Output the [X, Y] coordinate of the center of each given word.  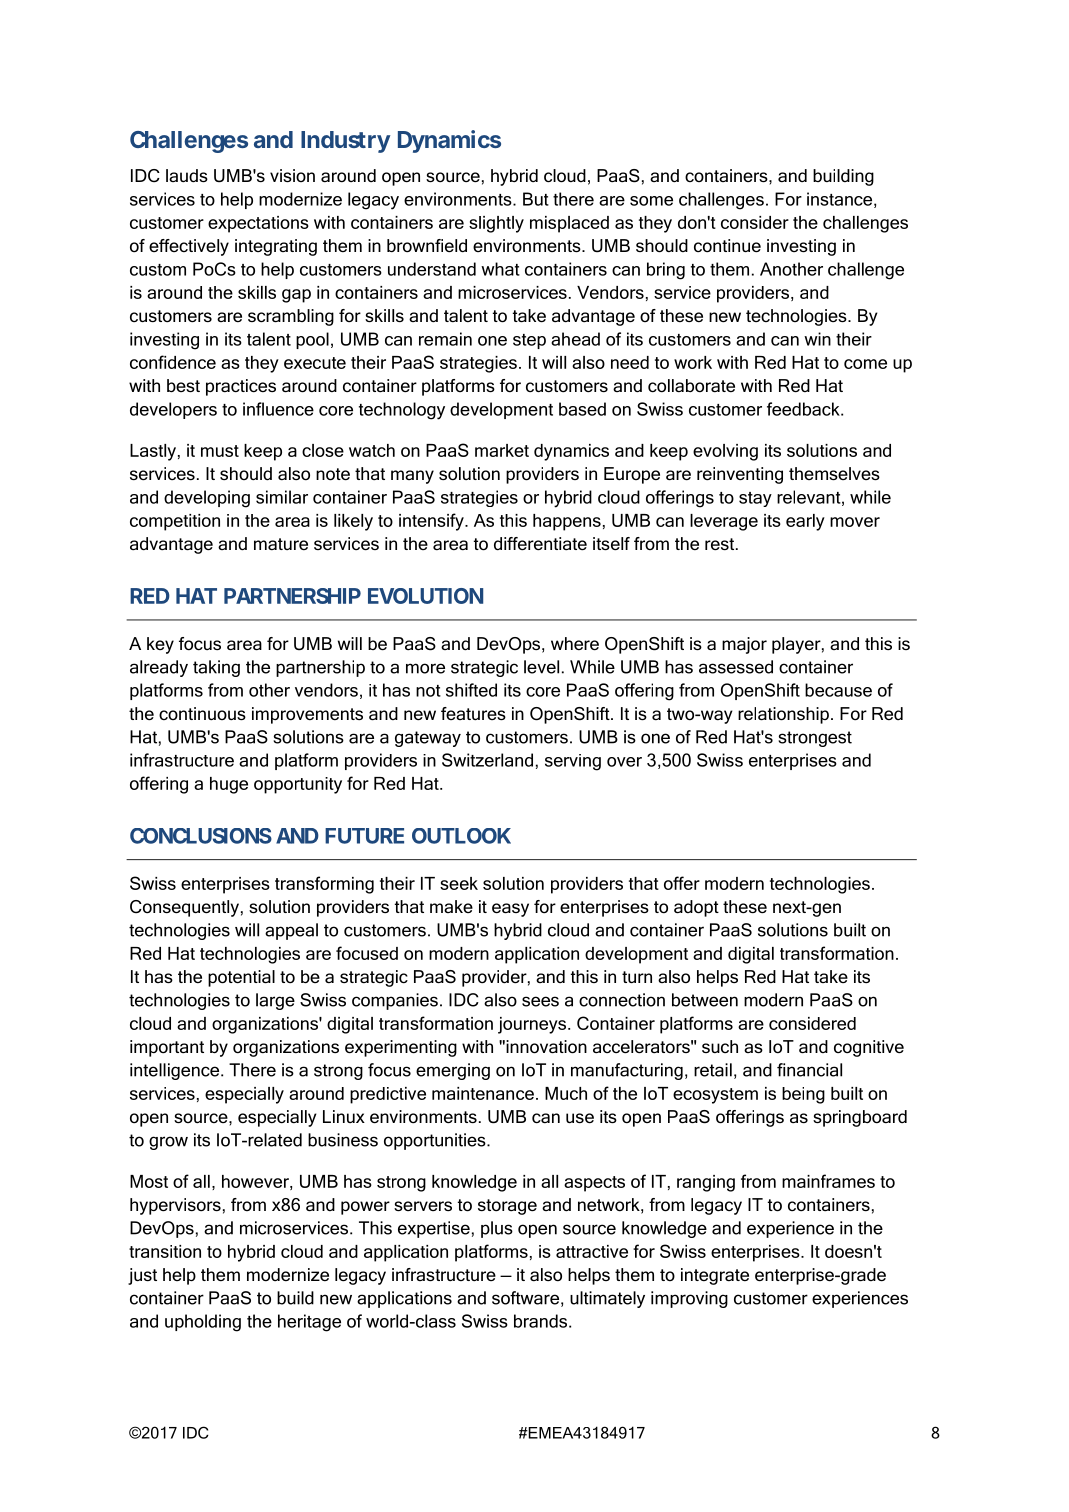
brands [540, 1321]
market [502, 450]
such [720, 1046]
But [536, 199]
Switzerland [487, 760]
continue [727, 246]
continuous [202, 713]
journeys [532, 1025]
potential [241, 978]
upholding [203, 1323]
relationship [783, 715]
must [220, 451]
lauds [187, 176]
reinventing [740, 475]
